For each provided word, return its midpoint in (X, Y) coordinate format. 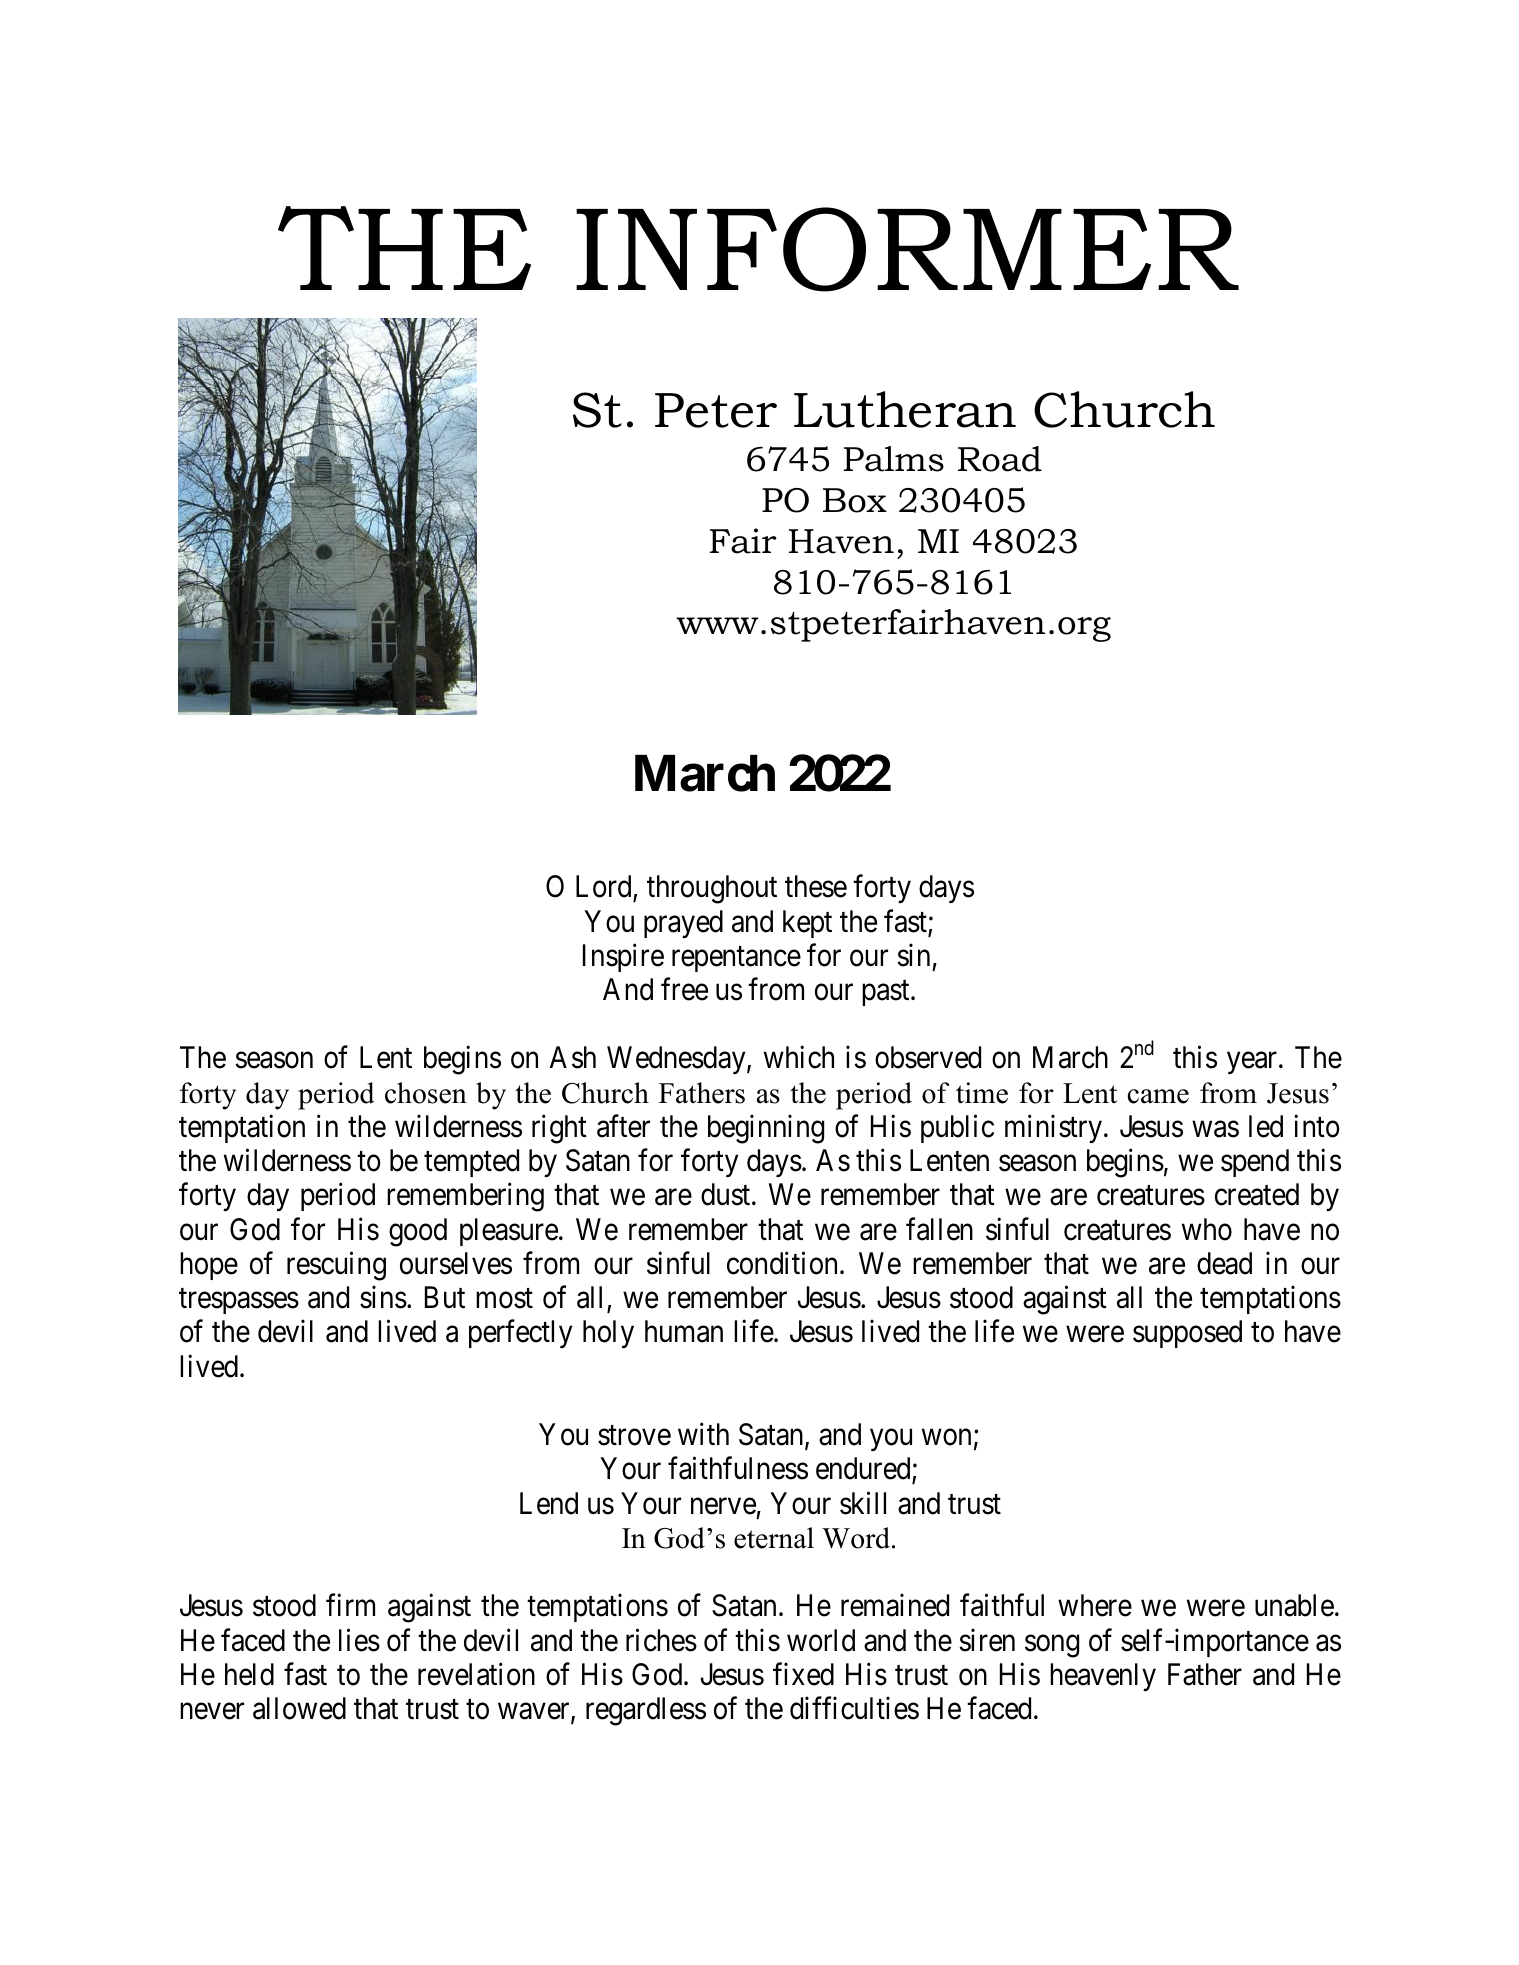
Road (1000, 459)
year (1253, 1063)
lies (359, 1640)
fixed (803, 1674)
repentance (736, 959)
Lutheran (905, 409)
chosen (426, 1093)
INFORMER (907, 249)
